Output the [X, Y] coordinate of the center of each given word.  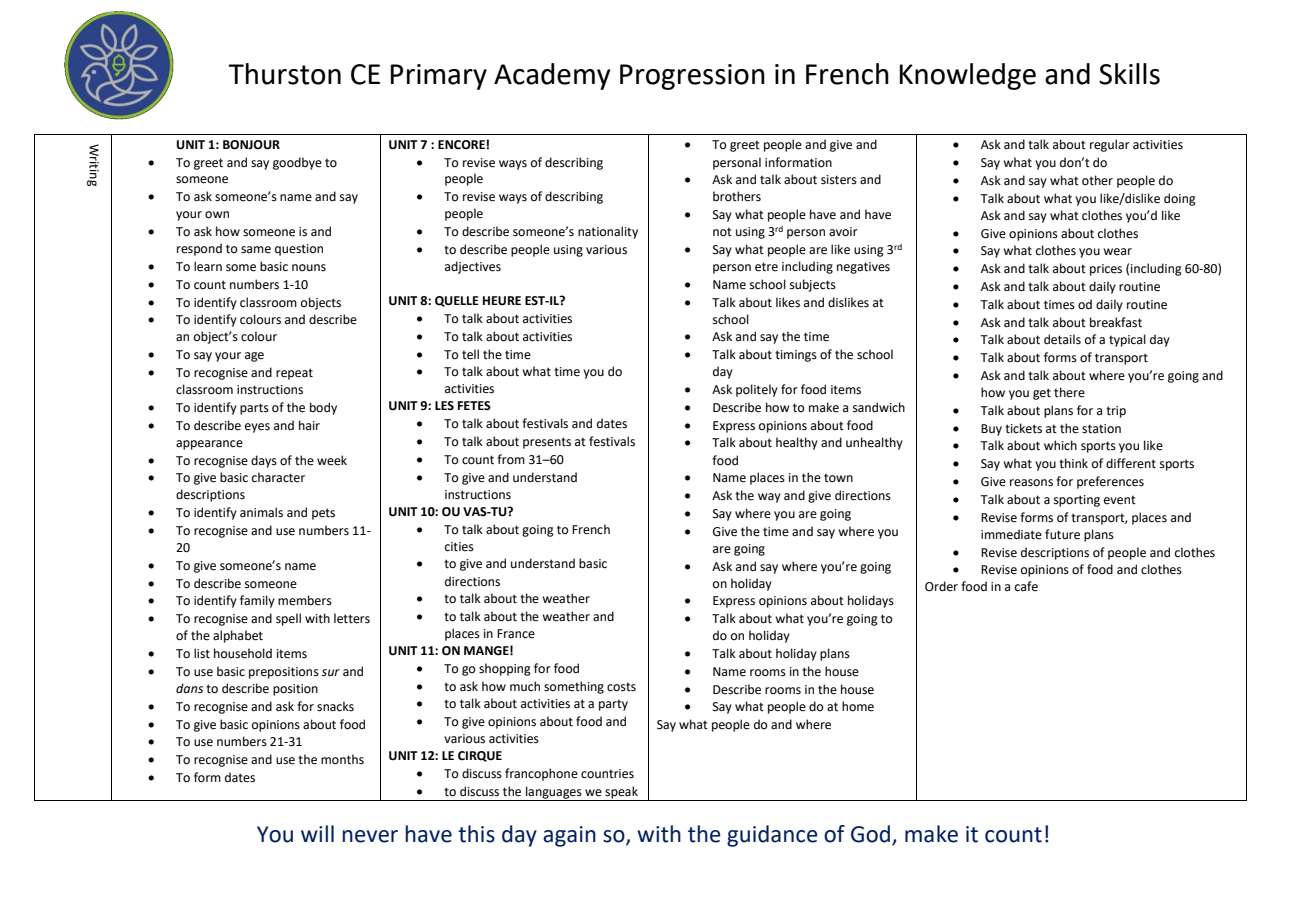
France [516, 634]
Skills [1129, 74]
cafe [1026, 586]
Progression [692, 77]
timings [796, 356]
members [305, 600]
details [1062, 339]
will [317, 833]
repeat [294, 374]
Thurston [284, 74]
